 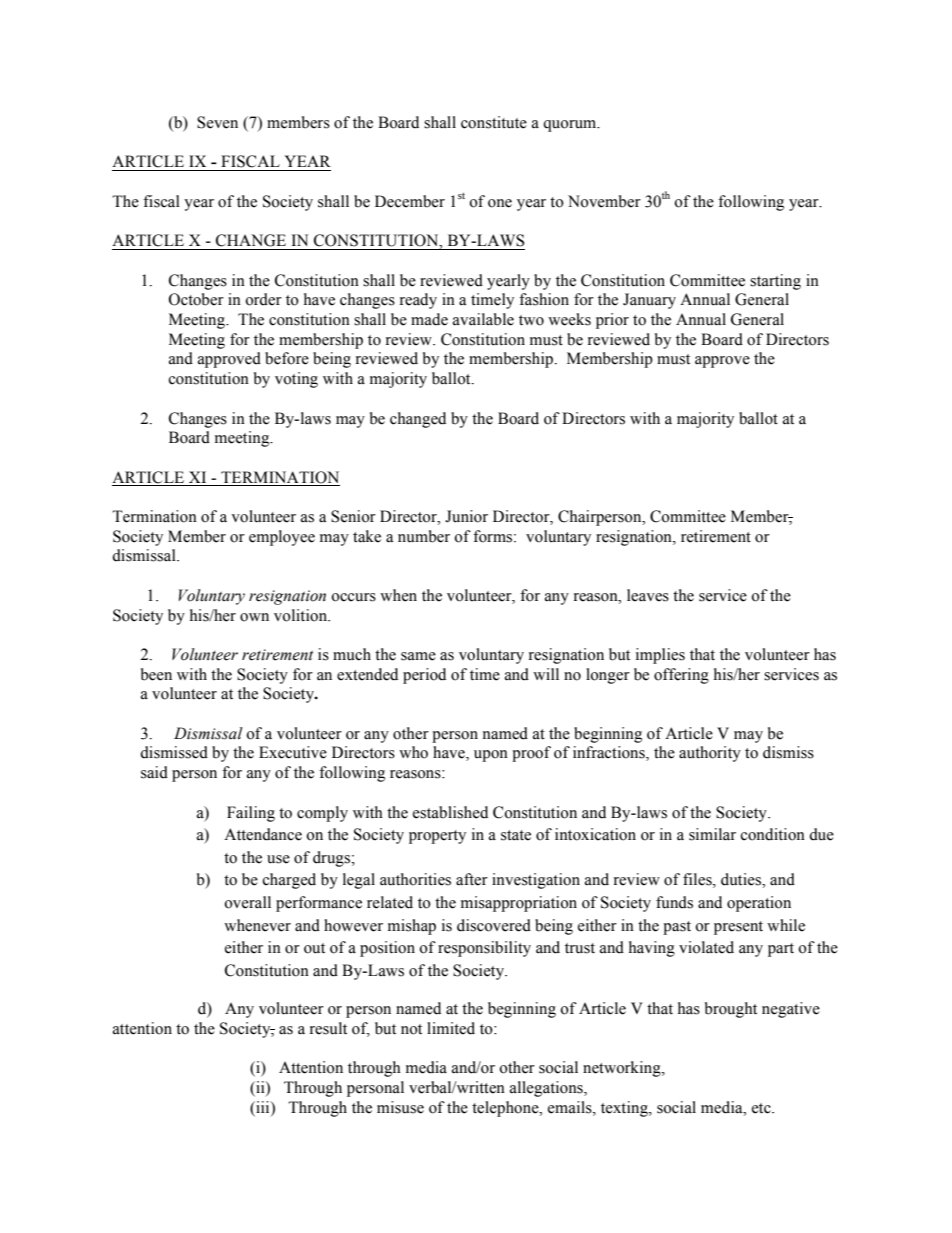 I want to click on Seven, so click(x=217, y=122).
